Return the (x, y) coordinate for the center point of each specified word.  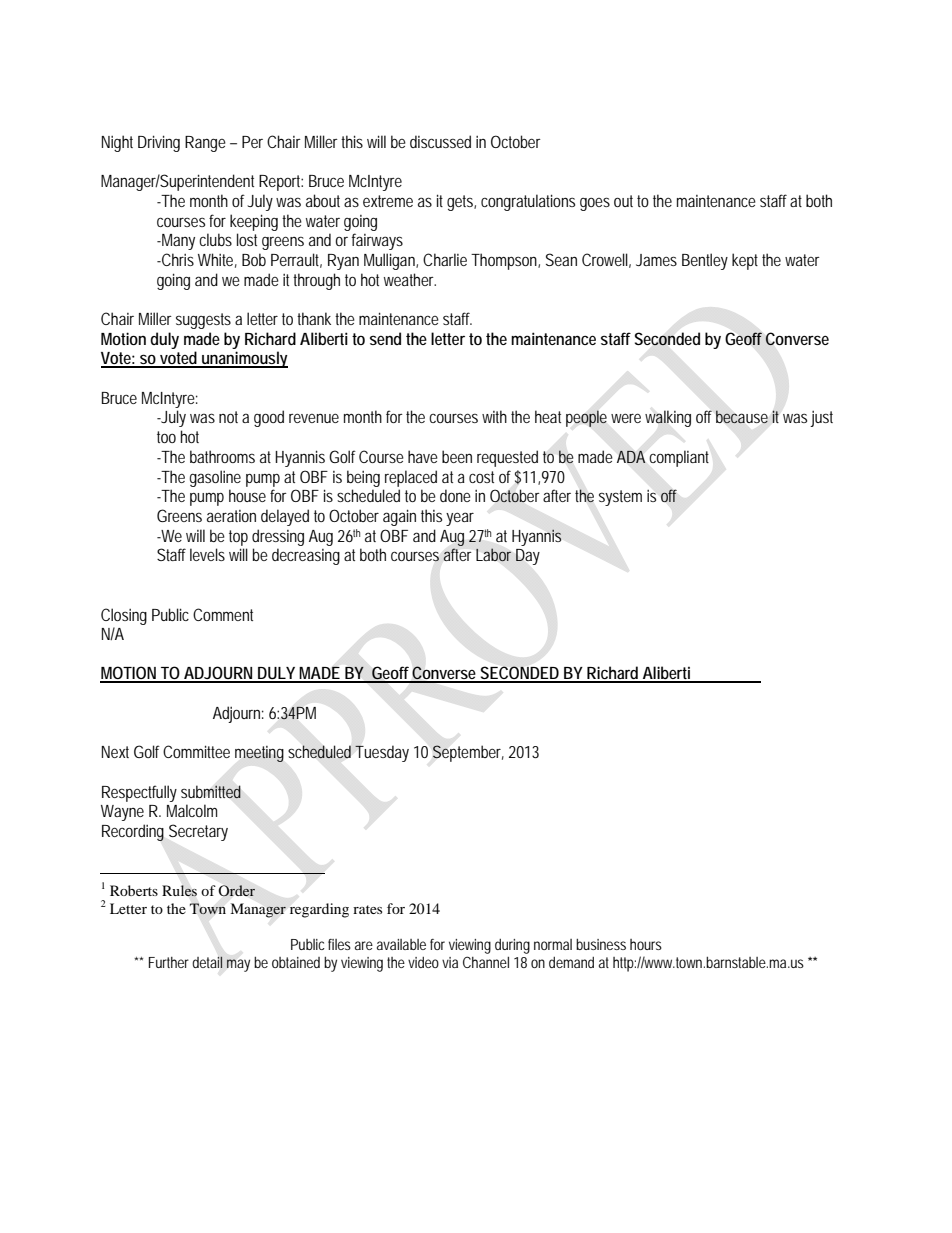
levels (207, 554)
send (385, 338)
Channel (486, 962)
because (742, 417)
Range (205, 144)
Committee (196, 751)
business (601, 944)
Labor (493, 555)
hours (646, 944)
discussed (440, 141)
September (468, 753)
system (620, 498)
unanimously (244, 359)
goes (595, 204)
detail (207, 962)
